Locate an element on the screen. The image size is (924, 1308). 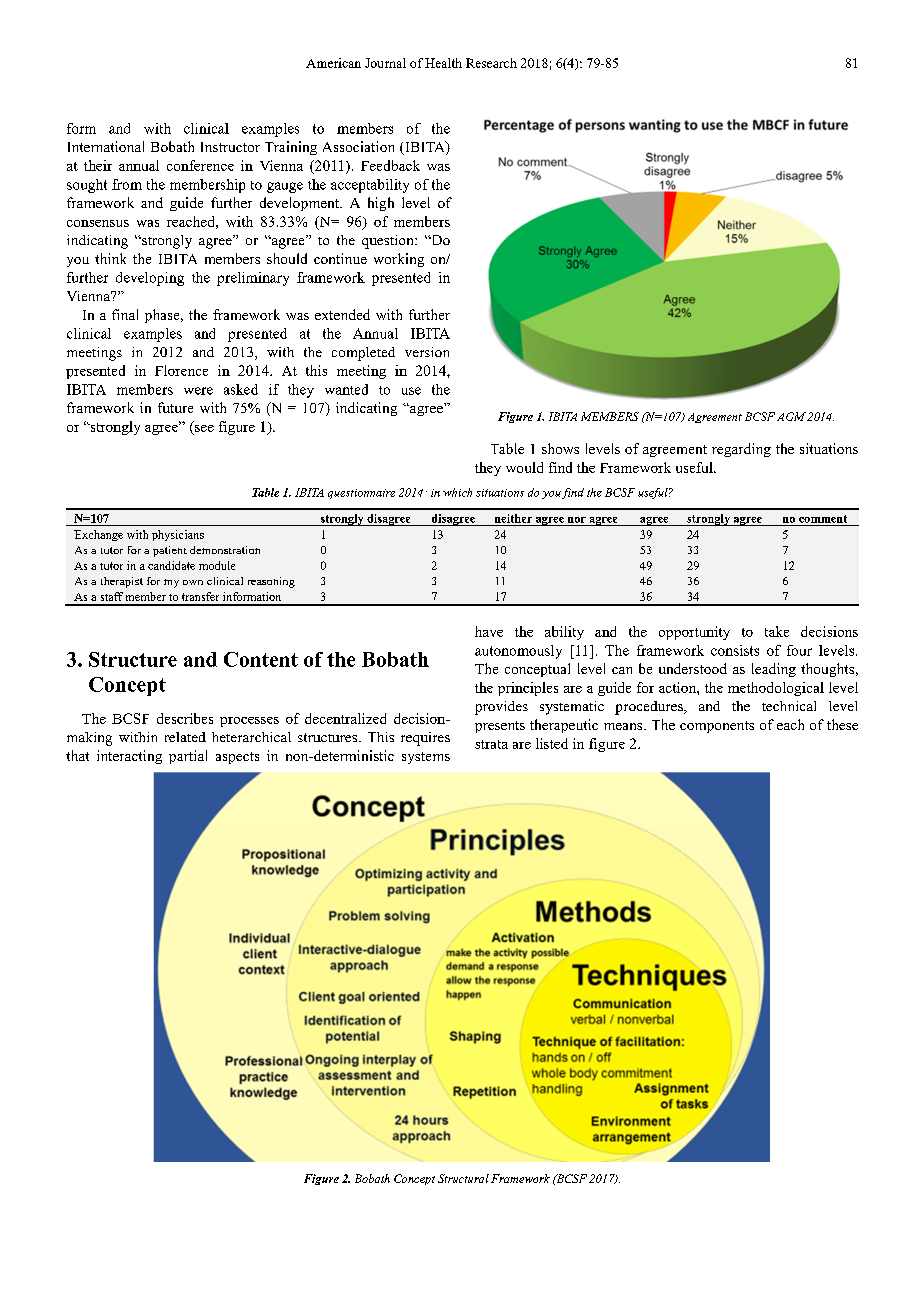
see is located at coordinates (204, 428).
